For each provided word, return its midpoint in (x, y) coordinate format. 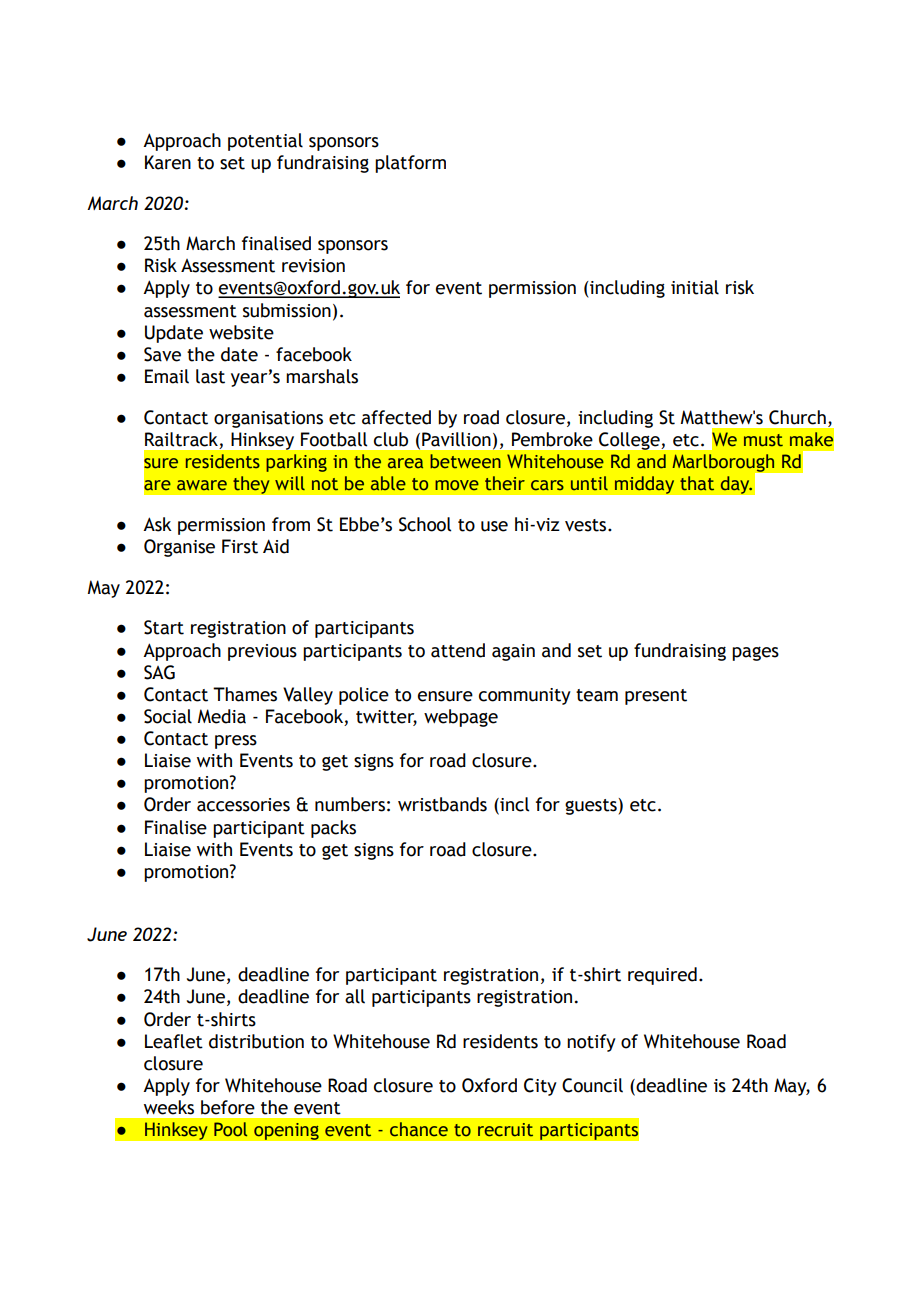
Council (592, 1085)
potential (265, 142)
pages (755, 653)
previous (262, 652)
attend (458, 650)
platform (410, 164)
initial (695, 287)
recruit (505, 1130)
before (228, 1107)
